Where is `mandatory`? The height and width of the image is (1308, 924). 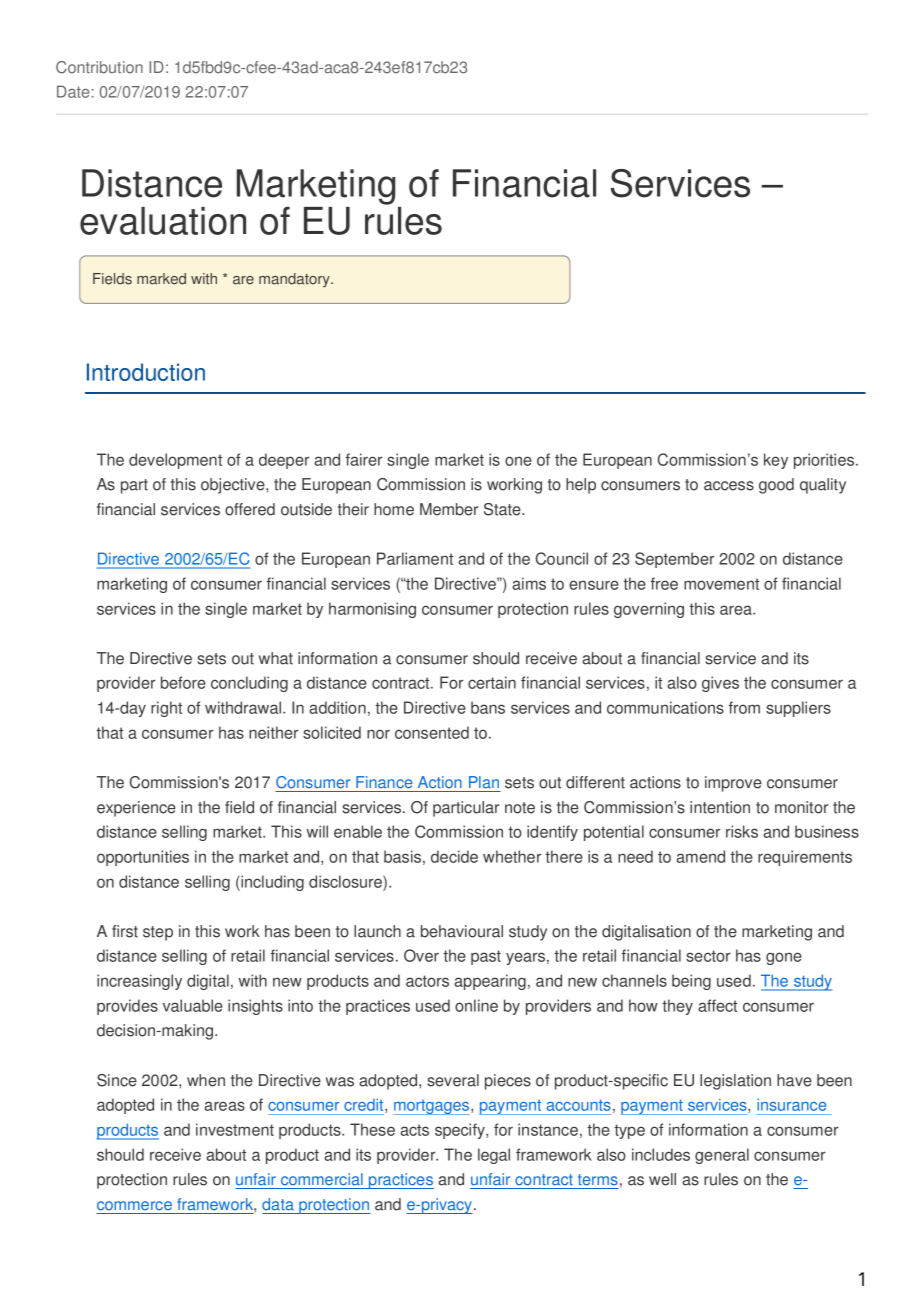
mandatory is located at coordinates (295, 280).
